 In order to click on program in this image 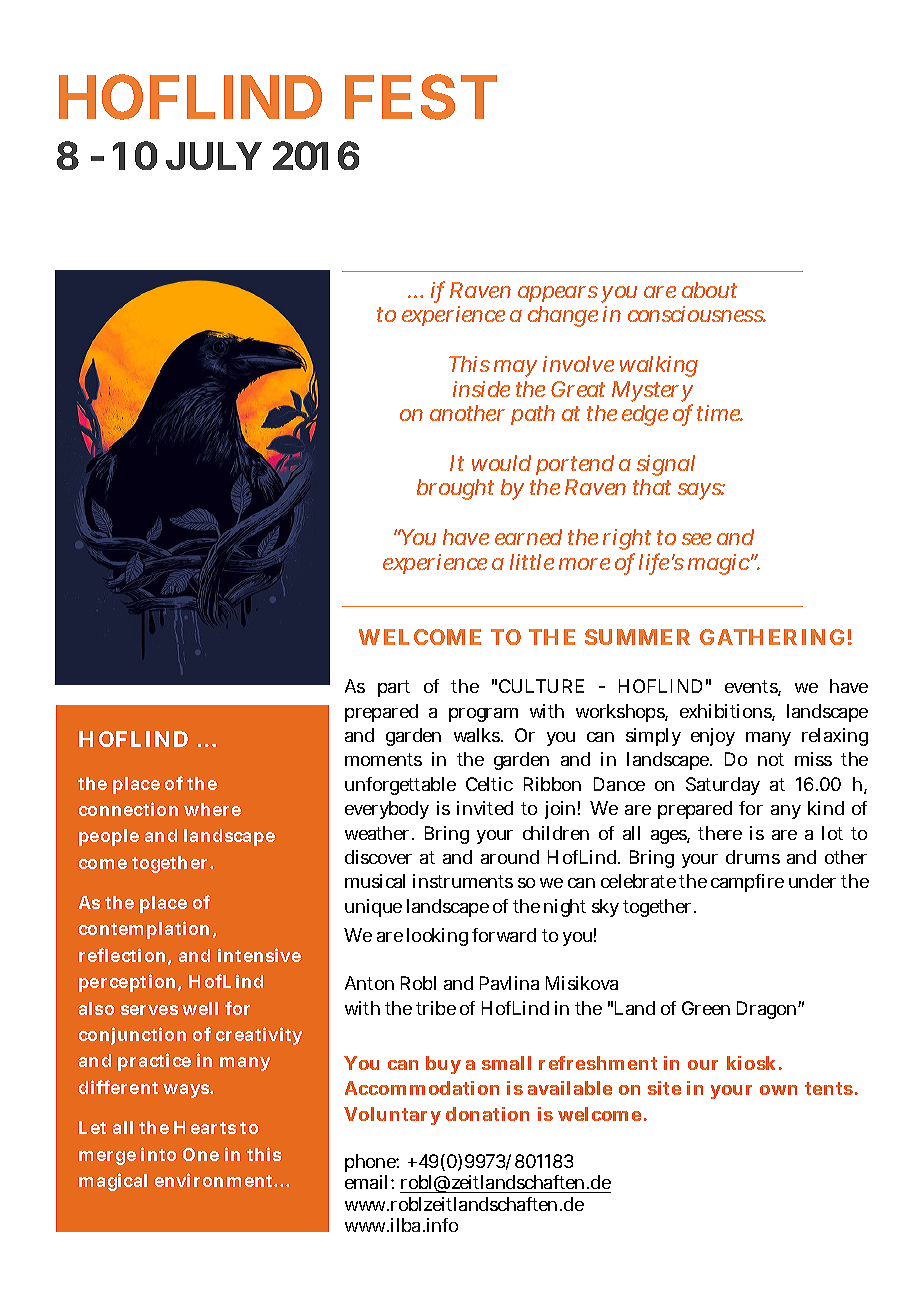, I will do `click(483, 715)`.
